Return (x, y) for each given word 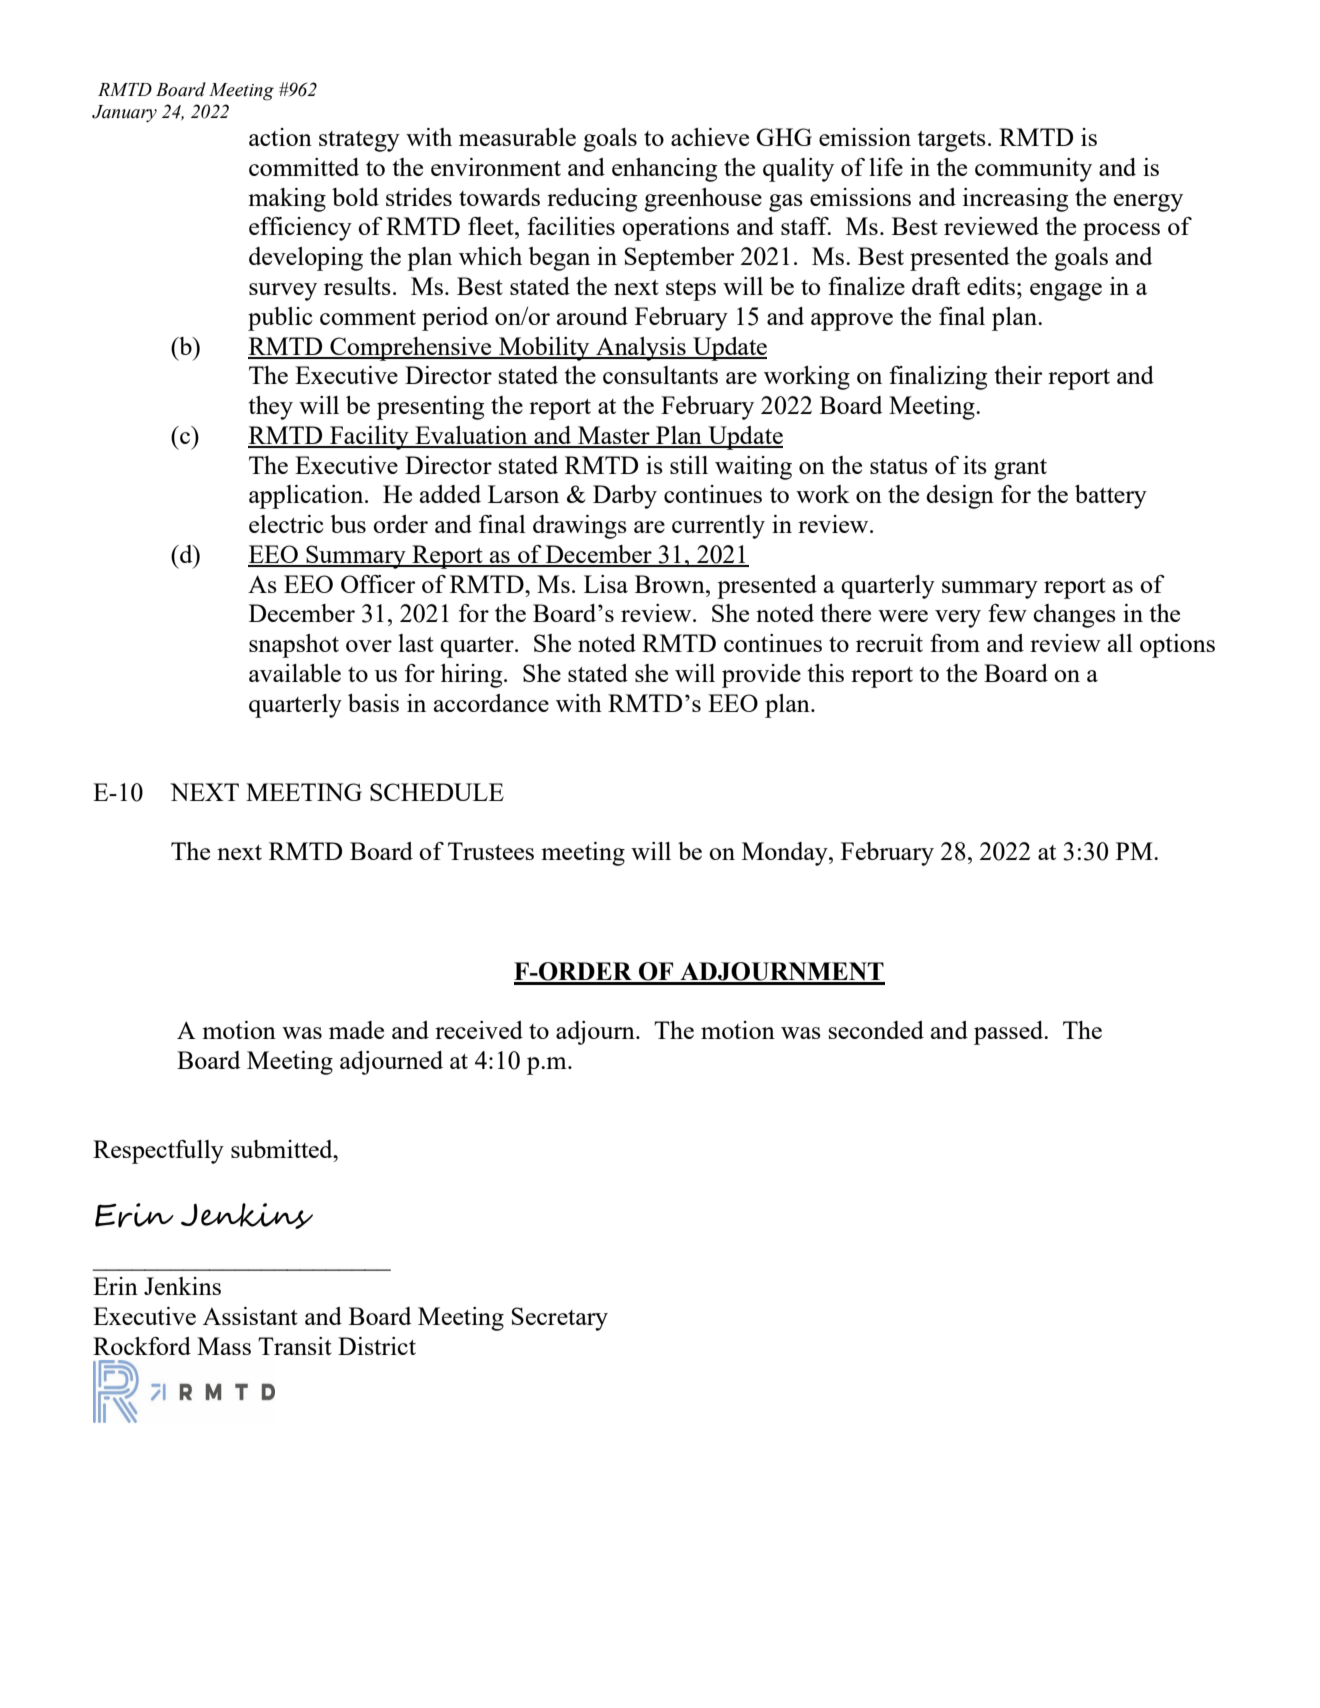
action (280, 137)
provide (761, 676)
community (1033, 170)
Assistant (250, 1316)
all (1120, 643)
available (295, 673)
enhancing (664, 170)
